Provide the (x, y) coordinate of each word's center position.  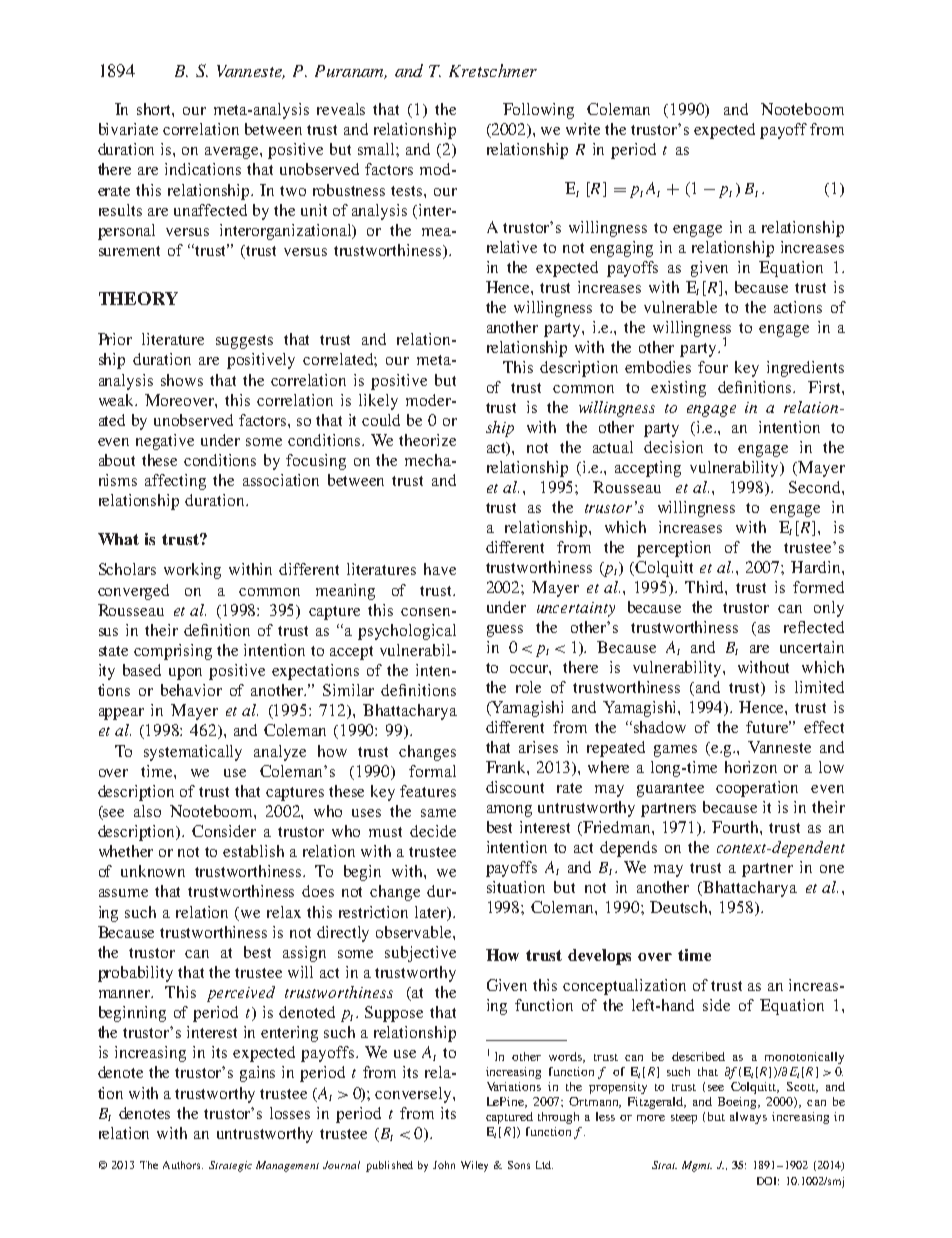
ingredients (805, 369)
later (432, 913)
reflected (814, 627)
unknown (153, 871)
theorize (427, 440)
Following (538, 111)
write (583, 129)
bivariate (128, 129)
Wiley (474, 1166)
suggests (244, 342)
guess (505, 631)
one (832, 869)
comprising (173, 652)
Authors (183, 1165)
